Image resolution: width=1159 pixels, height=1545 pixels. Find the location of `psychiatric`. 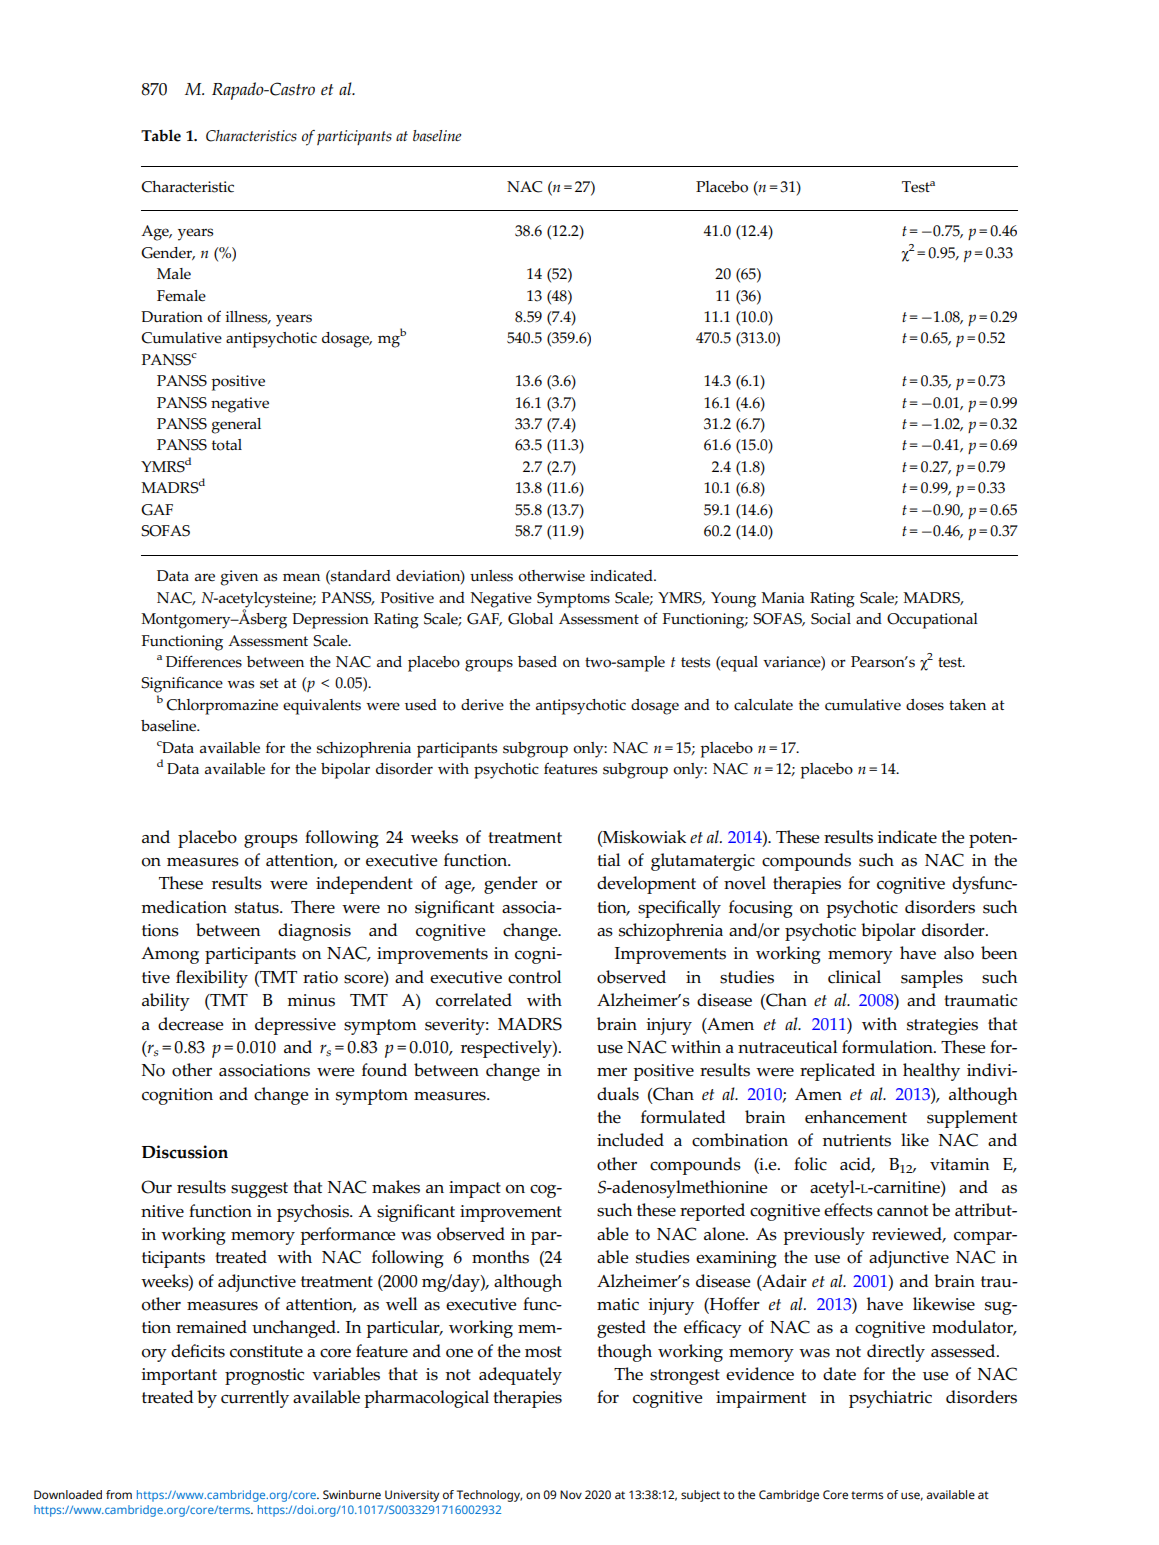

psychiatric is located at coordinates (890, 1399).
